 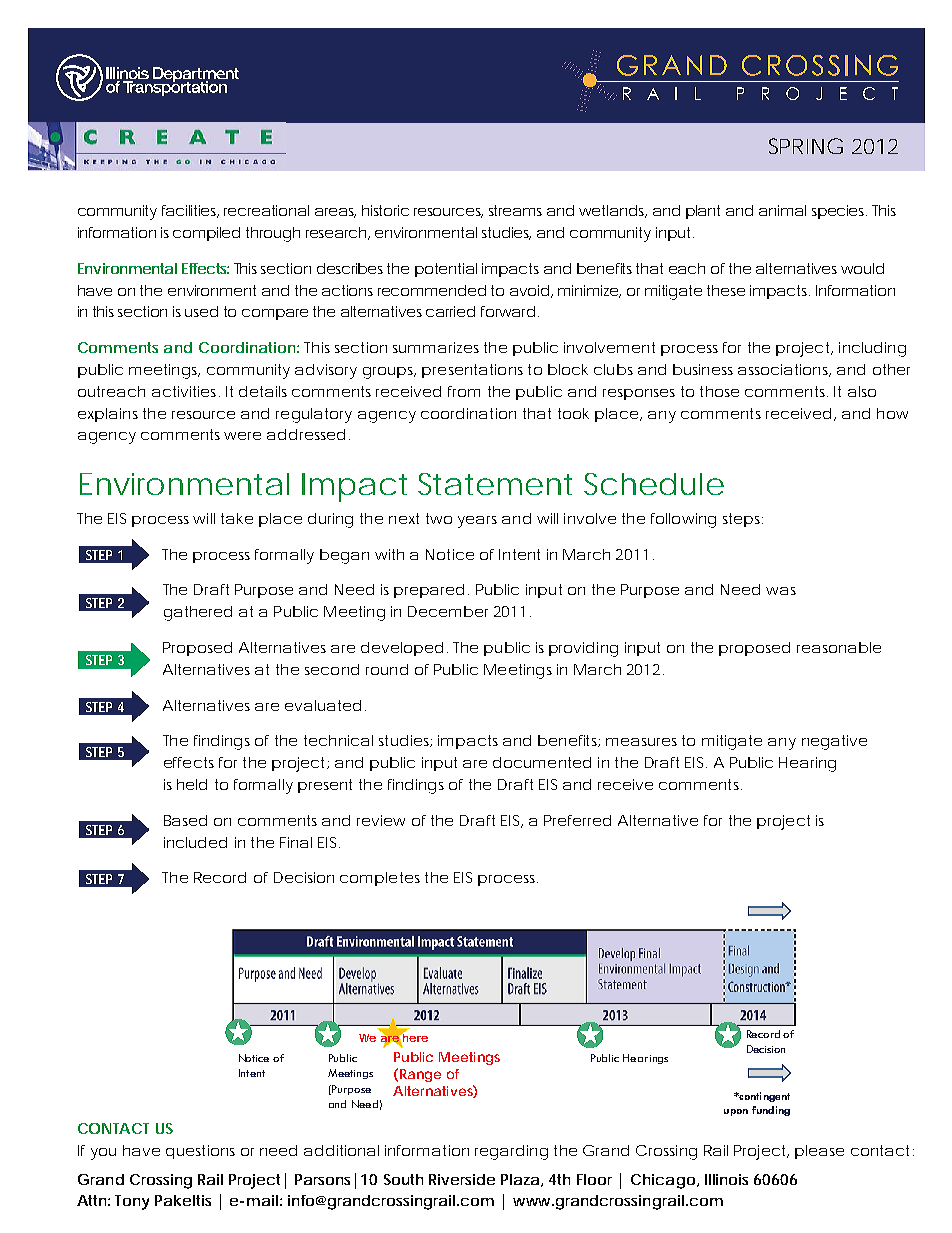 What do you see at coordinates (206, 234) in the screenshot?
I see `compiled` at bounding box center [206, 234].
